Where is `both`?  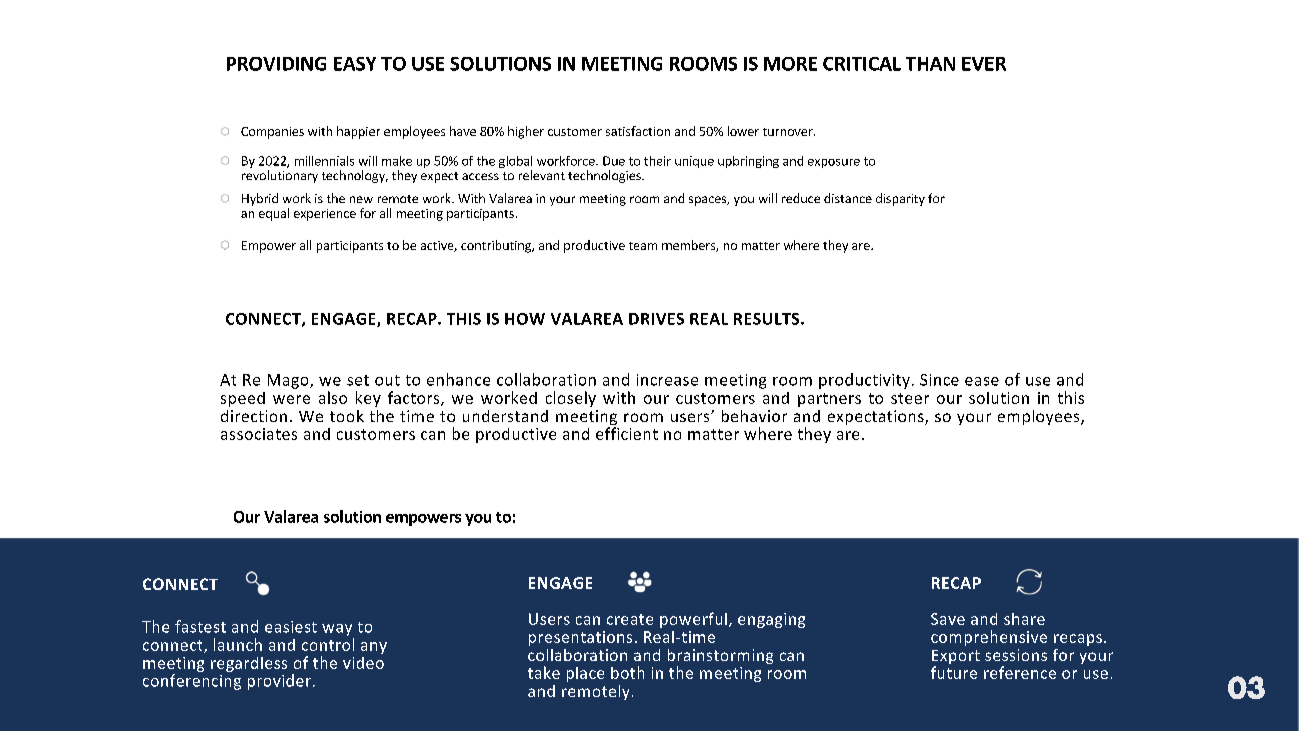
both is located at coordinates (627, 672).
